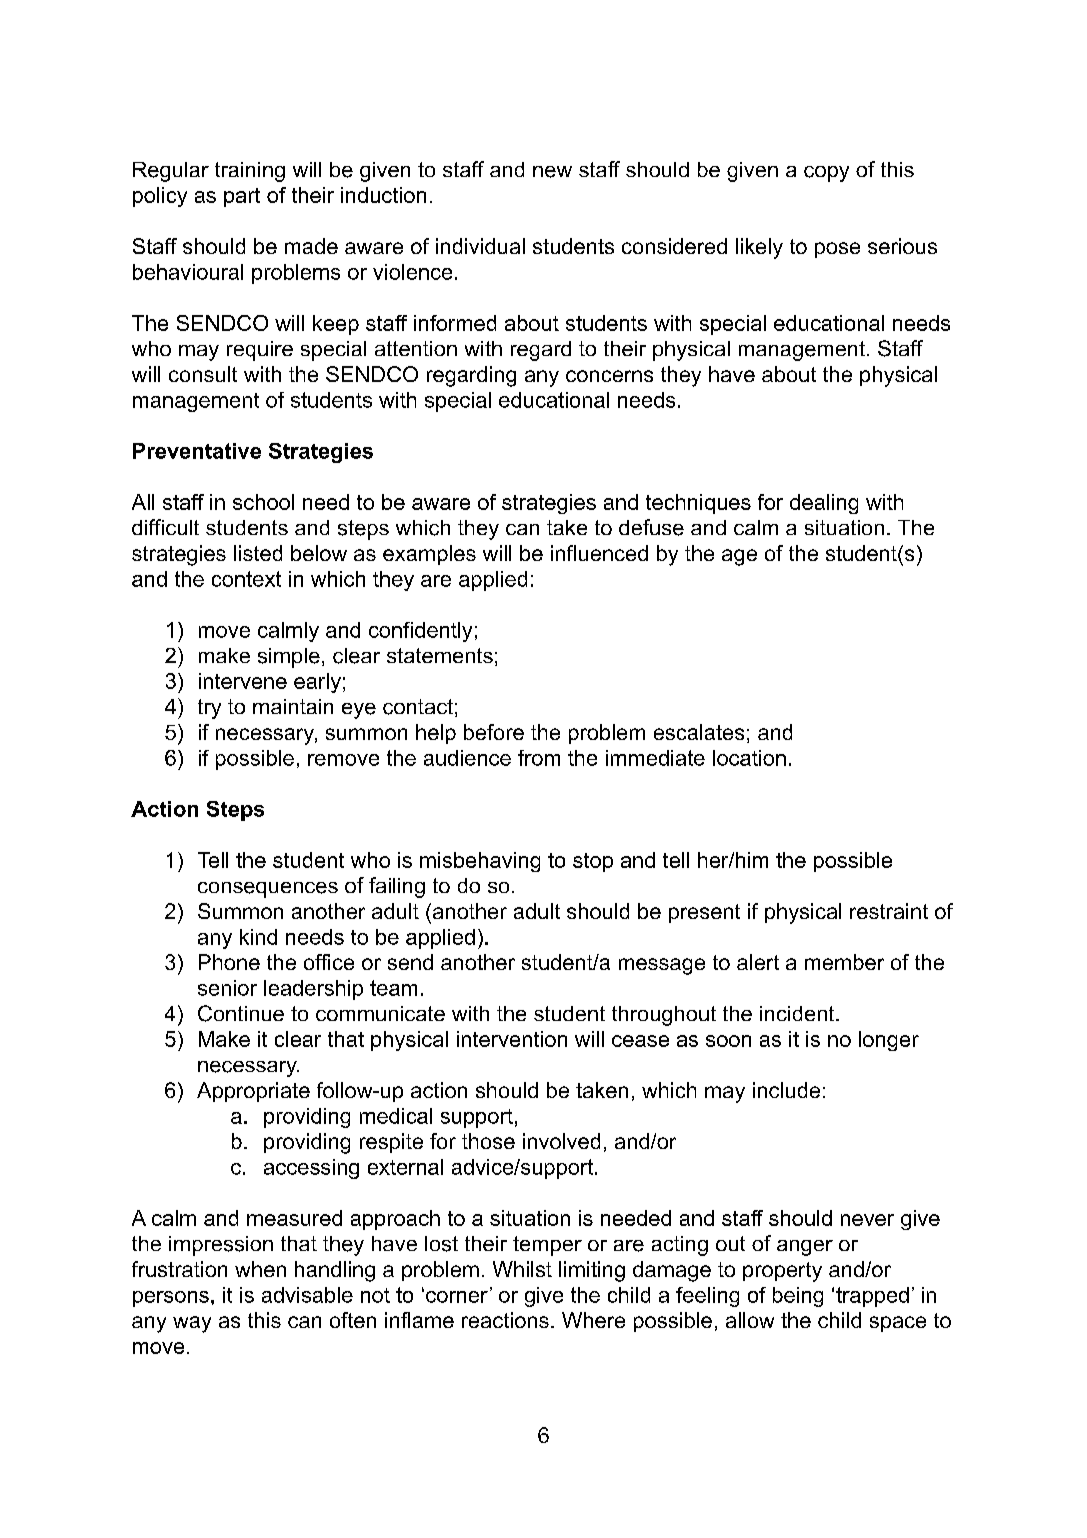  I want to click on when, so click(260, 1269).
